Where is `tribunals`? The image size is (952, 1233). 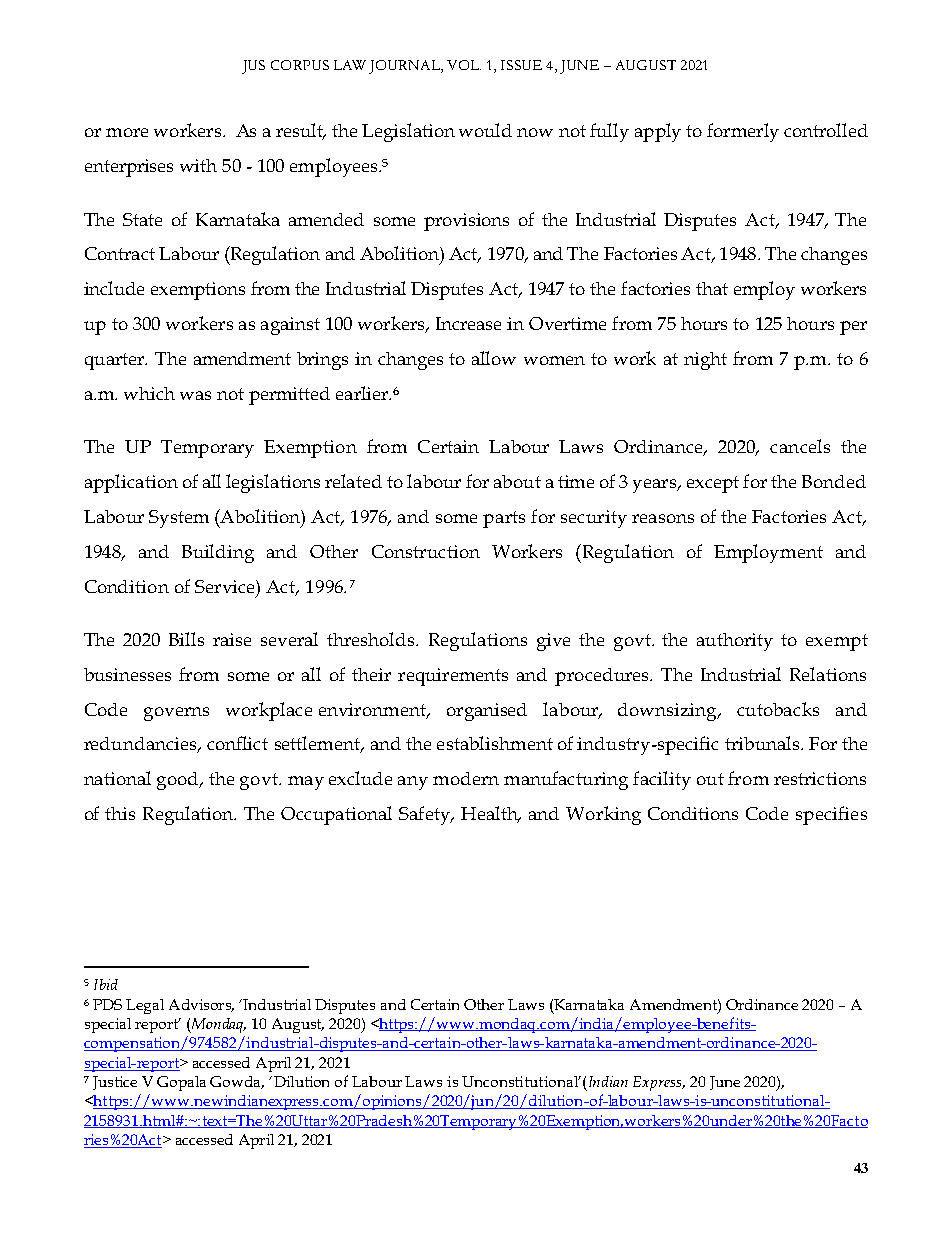 tribunals is located at coordinates (763, 743).
